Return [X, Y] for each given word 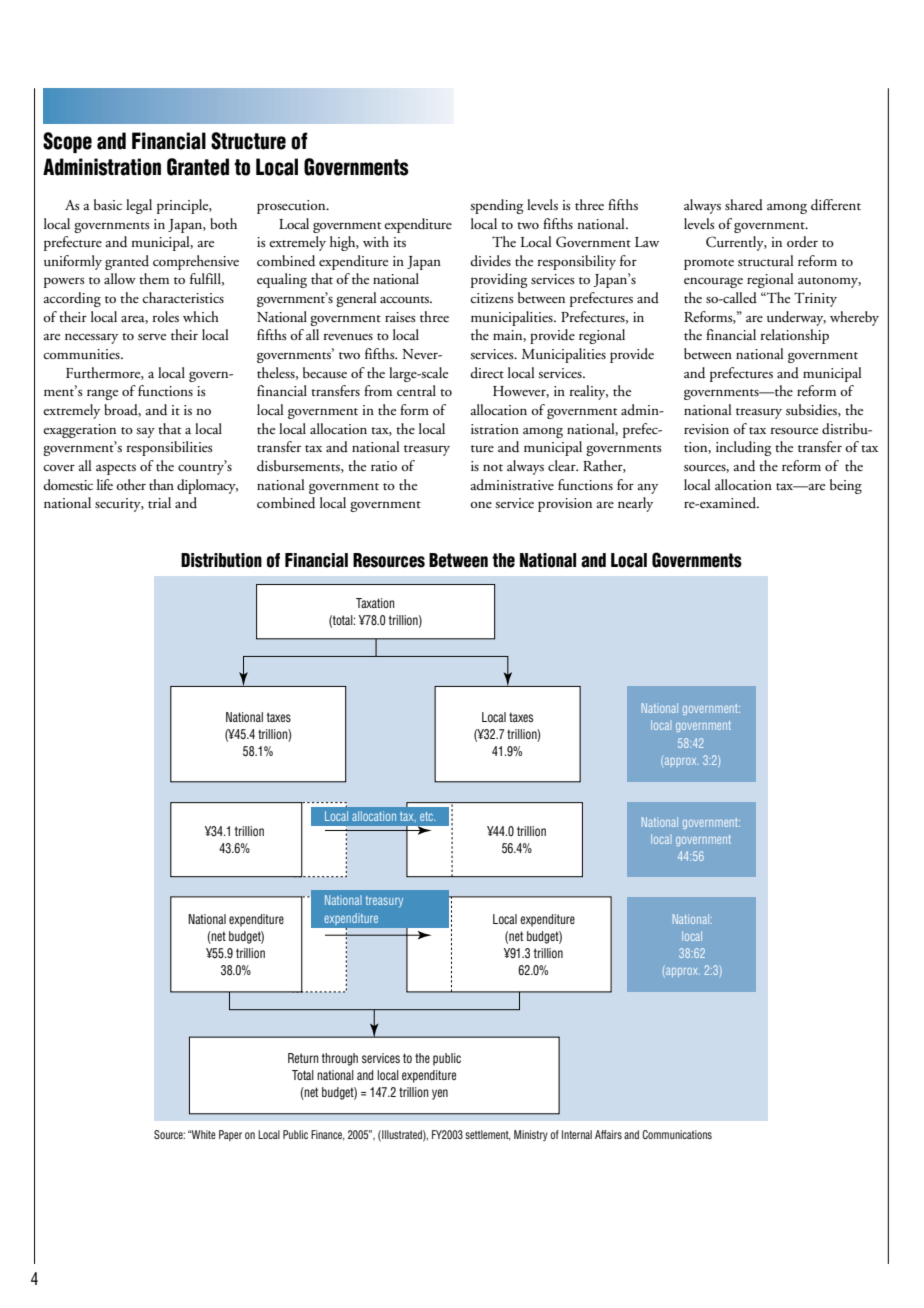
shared [744, 205]
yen [440, 1094]
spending [496, 206]
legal [139, 206]
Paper [230, 1135]
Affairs [608, 1134]
